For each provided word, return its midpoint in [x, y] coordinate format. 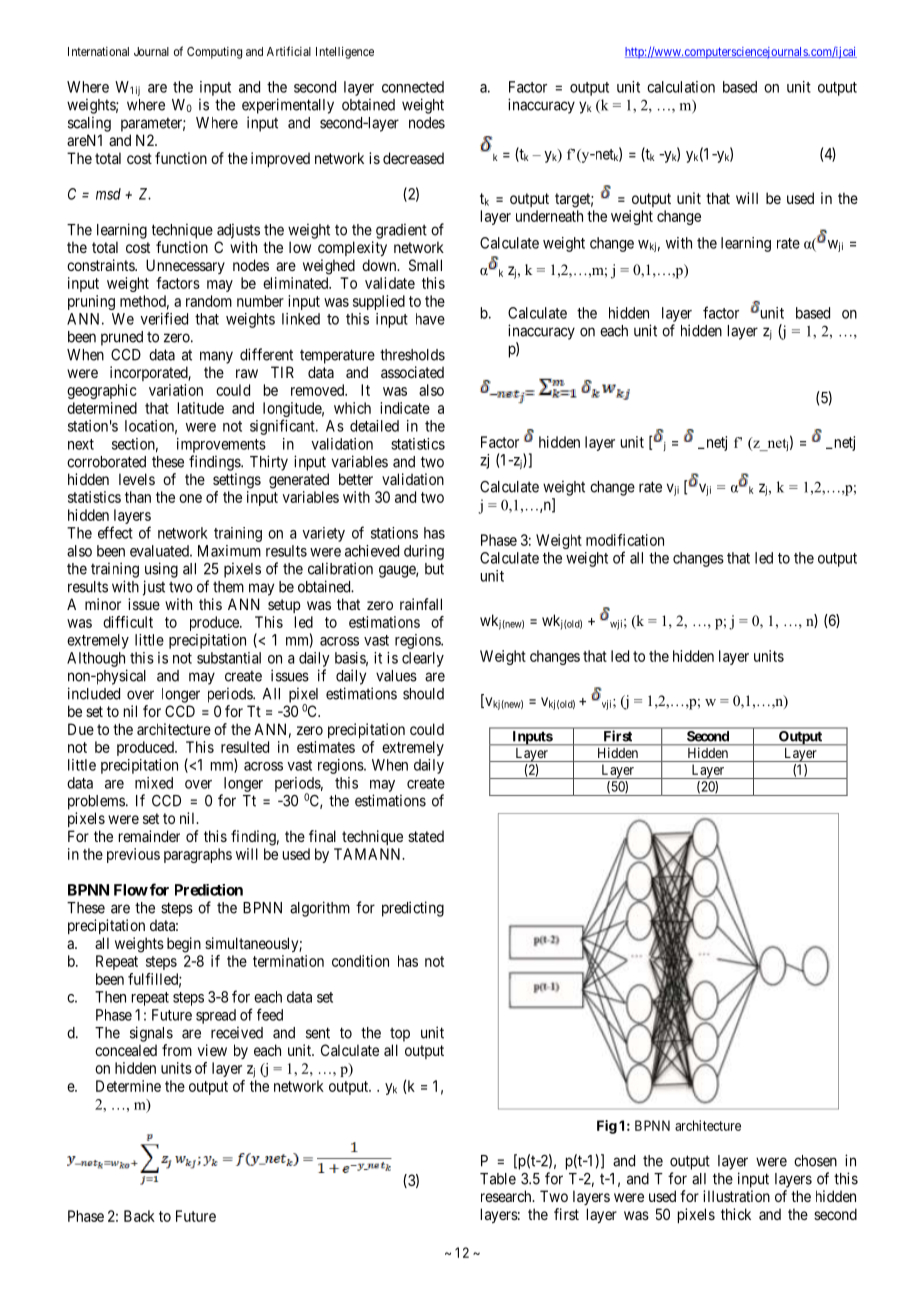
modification [625, 540]
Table [498, 1179]
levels [137, 479]
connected [413, 87]
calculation [681, 87]
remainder [149, 836]
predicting [413, 909]
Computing [214, 53]
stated [426, 836]
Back [139, 1216]
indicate [405, 408]
